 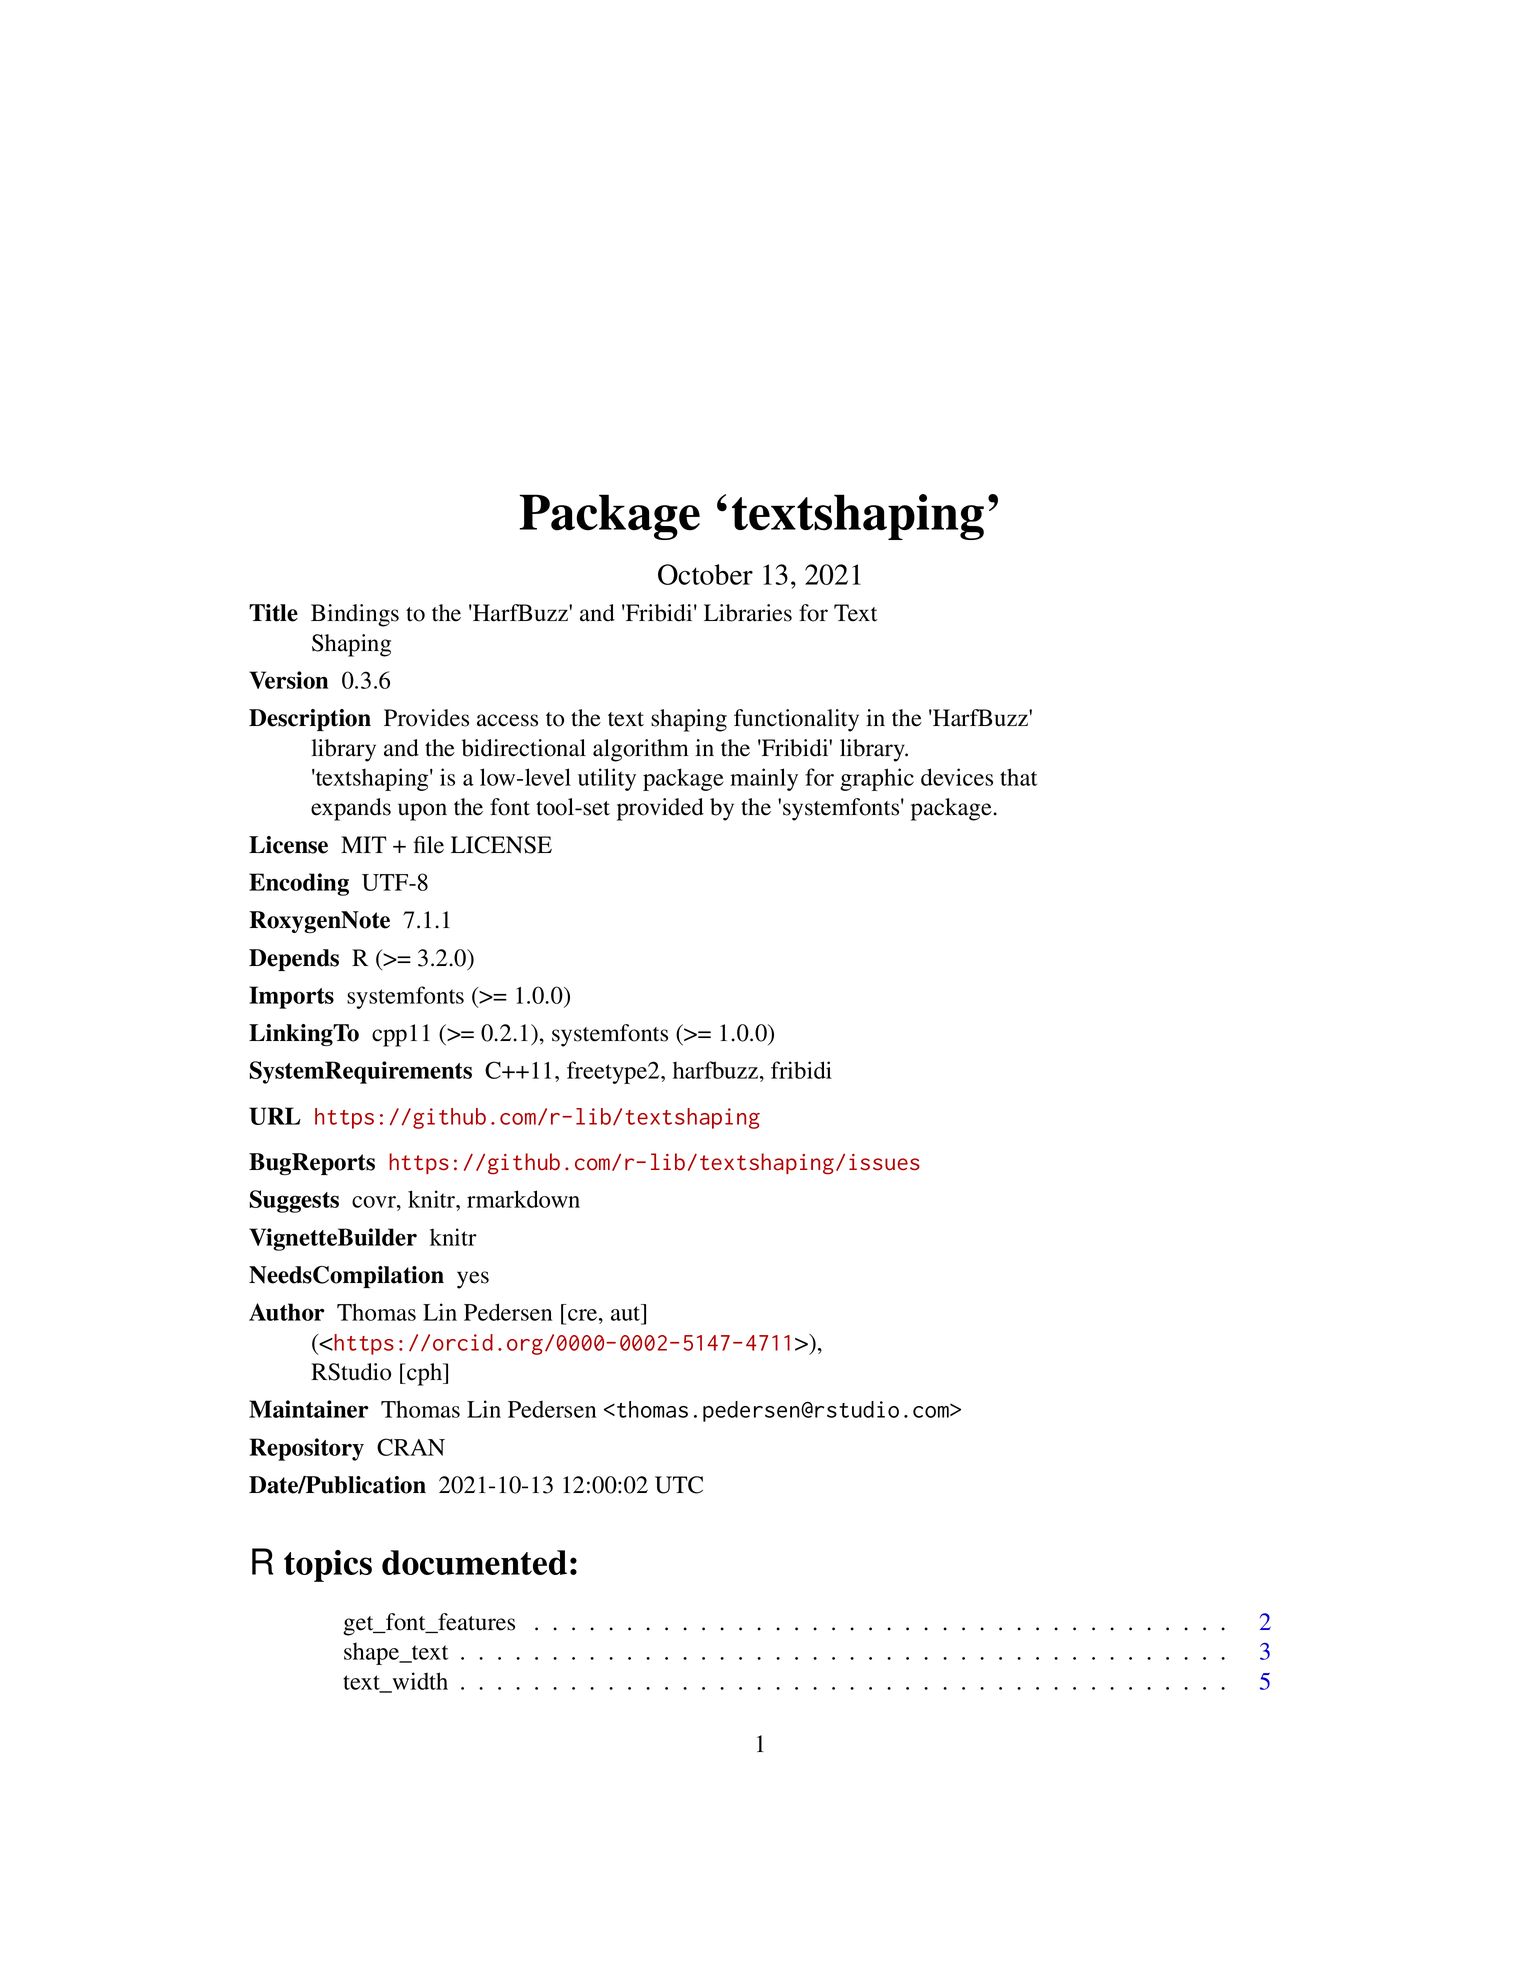 What do you see at coordinates (679, 1485) in the screenshot?
I see `UTC` at bounding box center [679, 1485].
